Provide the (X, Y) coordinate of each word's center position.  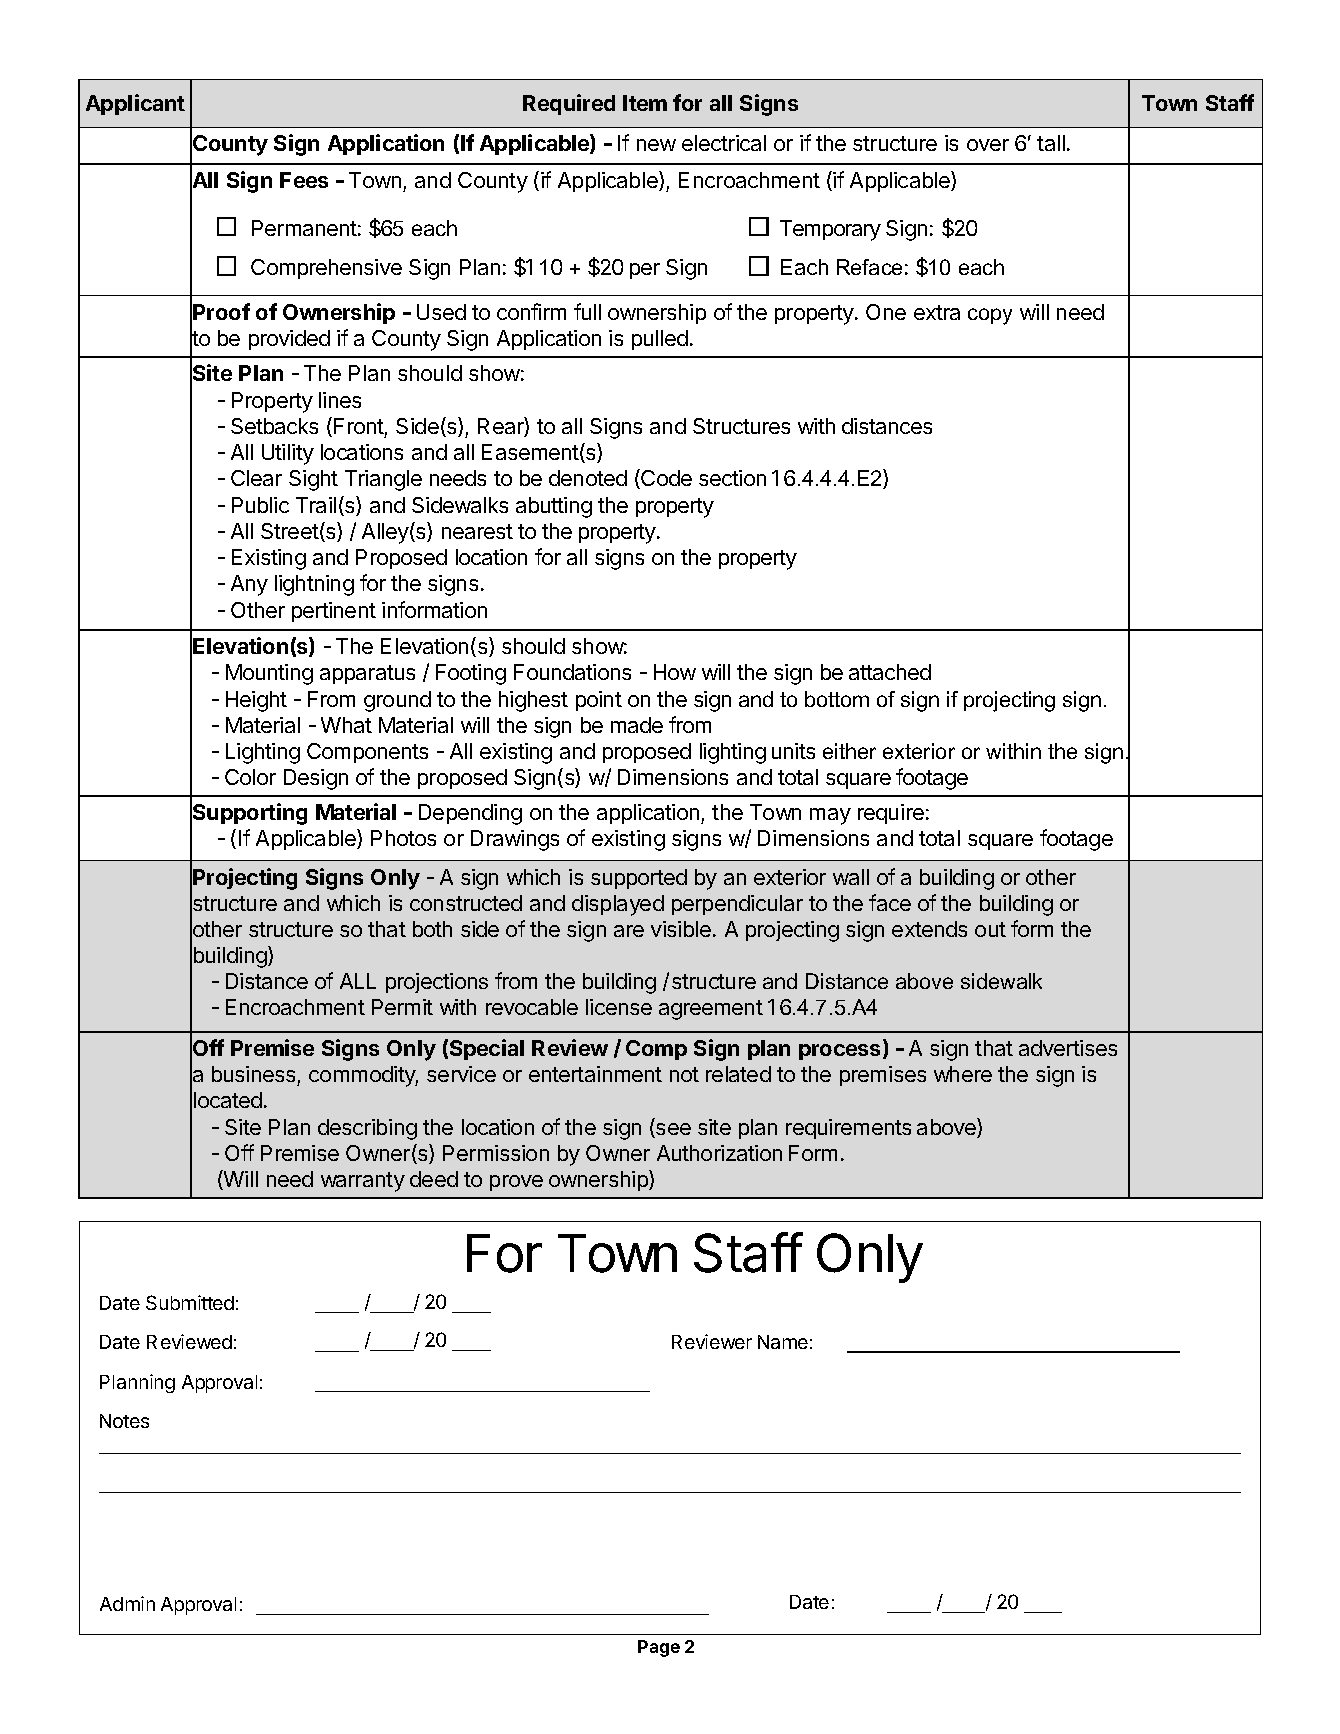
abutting (554, 507)
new (656, 145)
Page (659, 1648)
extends (929, 929)
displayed (618, 905)
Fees (304, 180)
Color (250, 777)
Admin (127, 1603)
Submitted (190, 1302)
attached (890, 672)
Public (260, 505)
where (963, 1074)
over (988, 145)
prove (516, 1183)
